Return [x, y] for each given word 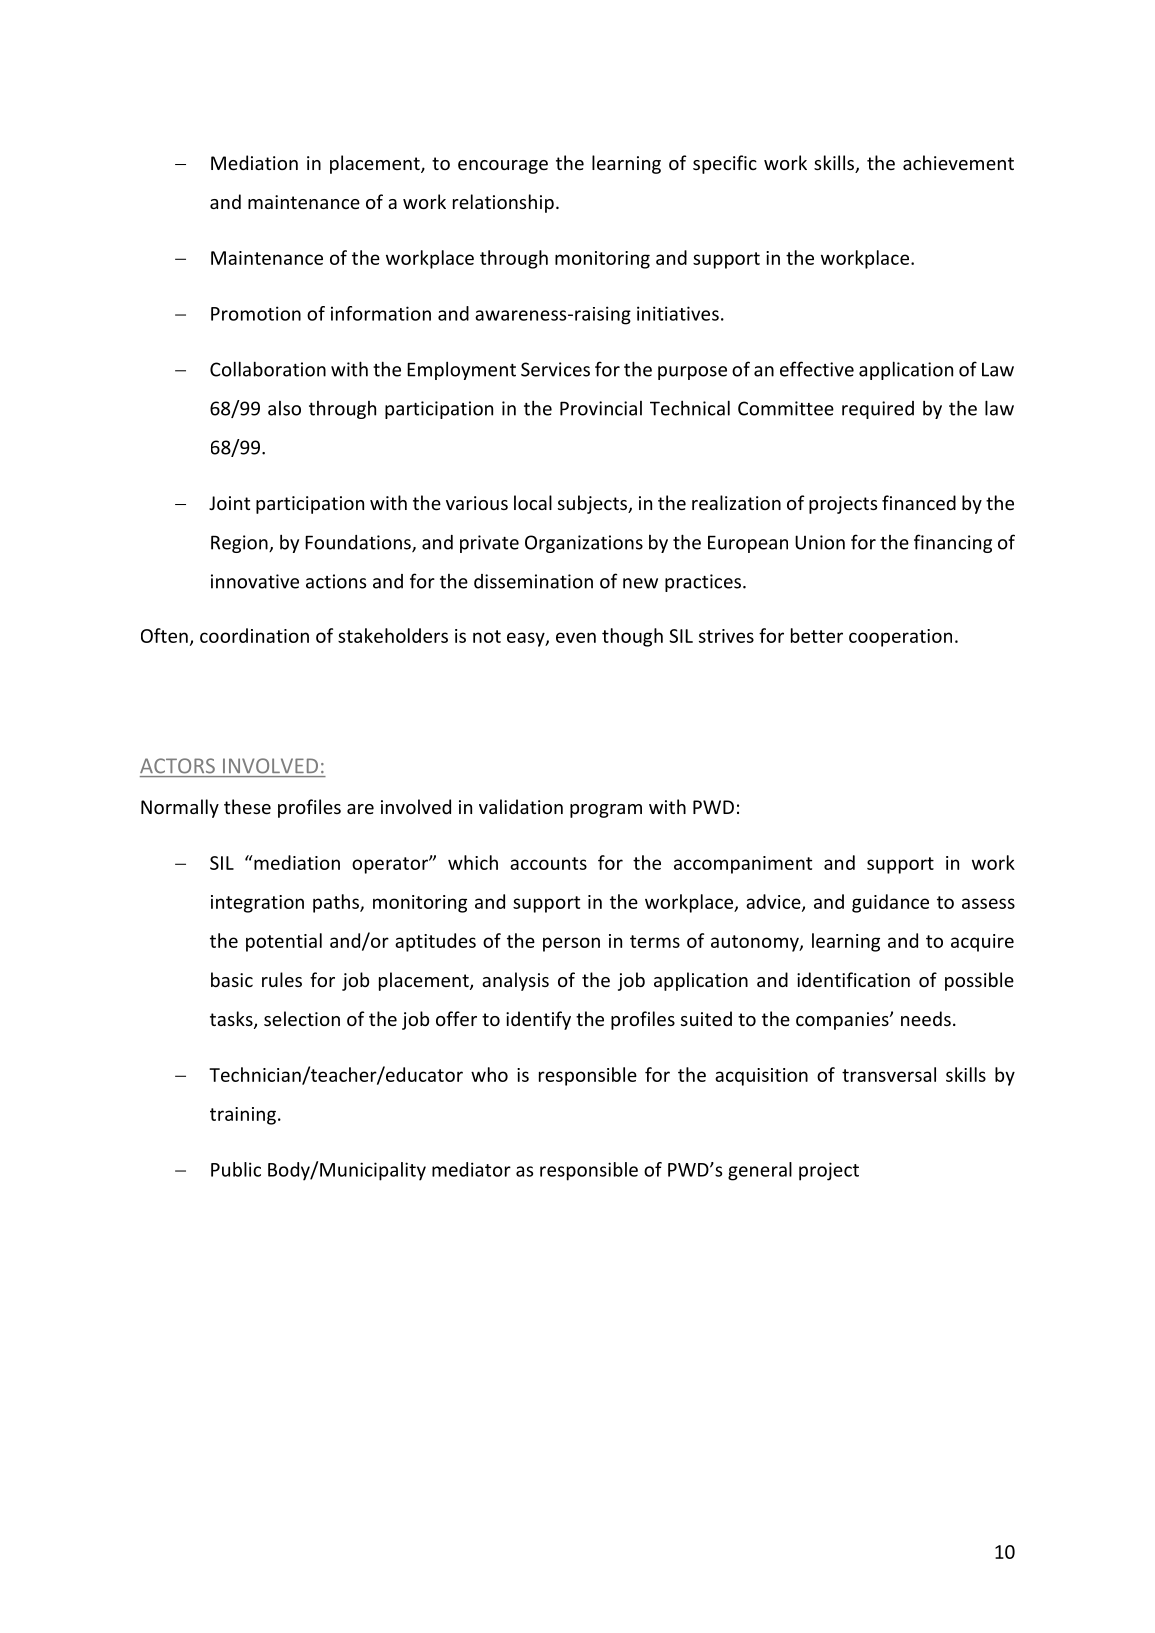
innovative [255, 581]
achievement [958, 162]
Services [555, 369]
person [571, 944]
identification [853, 979]
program [606, 811]
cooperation [900, 638]
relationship [503, 203]
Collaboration [268, 369]
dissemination [533, 581]
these [247, 806]
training [243, 1116]
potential [284, 942]
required [878, 410]
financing [953, 543]
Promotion [256, 313]
